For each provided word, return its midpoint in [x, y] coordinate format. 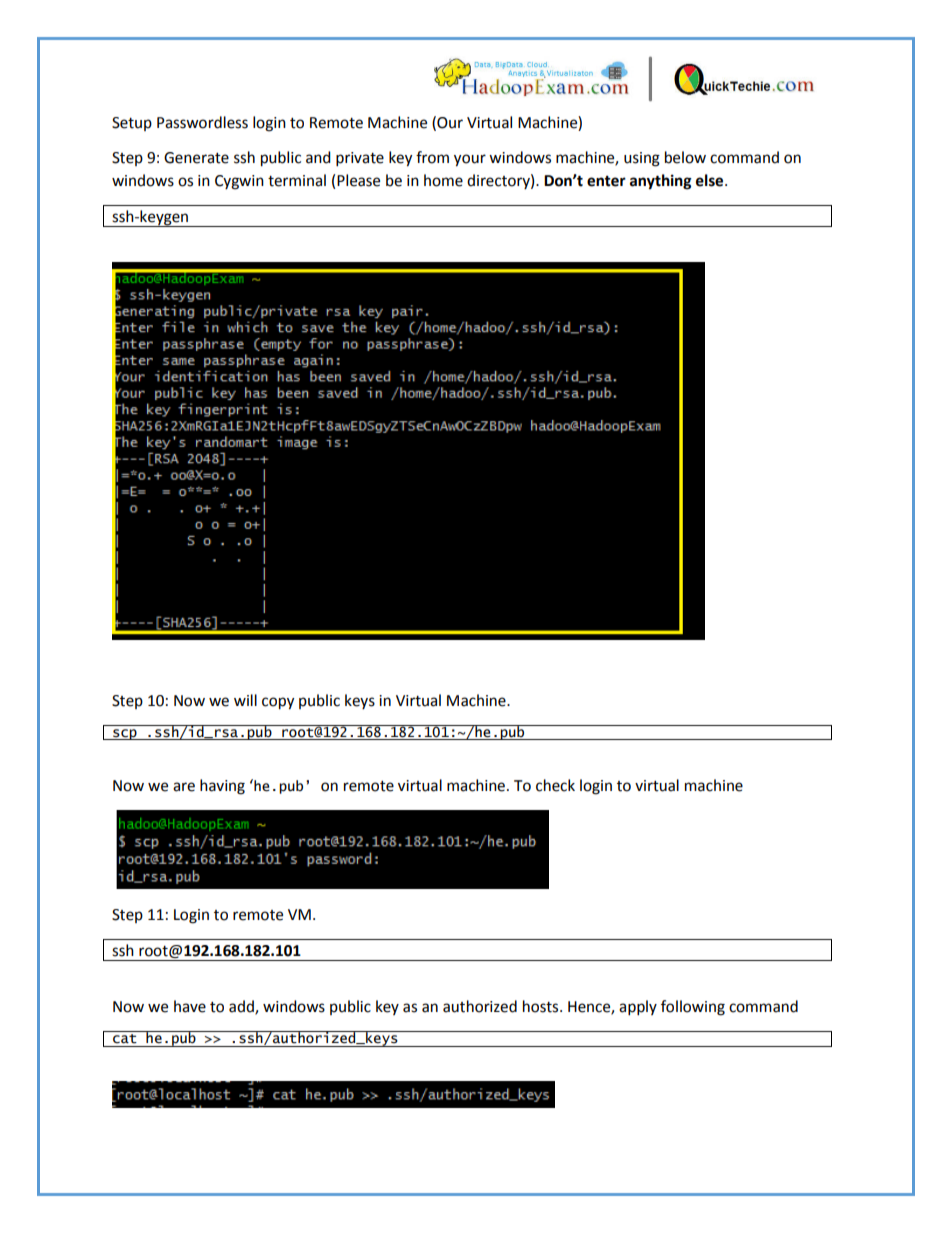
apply [638, 1008]
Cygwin [239, 182]
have [190, 1006]
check [555, 785]
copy [278, 703]
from [432, 157]
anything [661, 182]
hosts [542, 1006]
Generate [196, 158]
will [245, 700]
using [642, 159]
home [443, 180]
